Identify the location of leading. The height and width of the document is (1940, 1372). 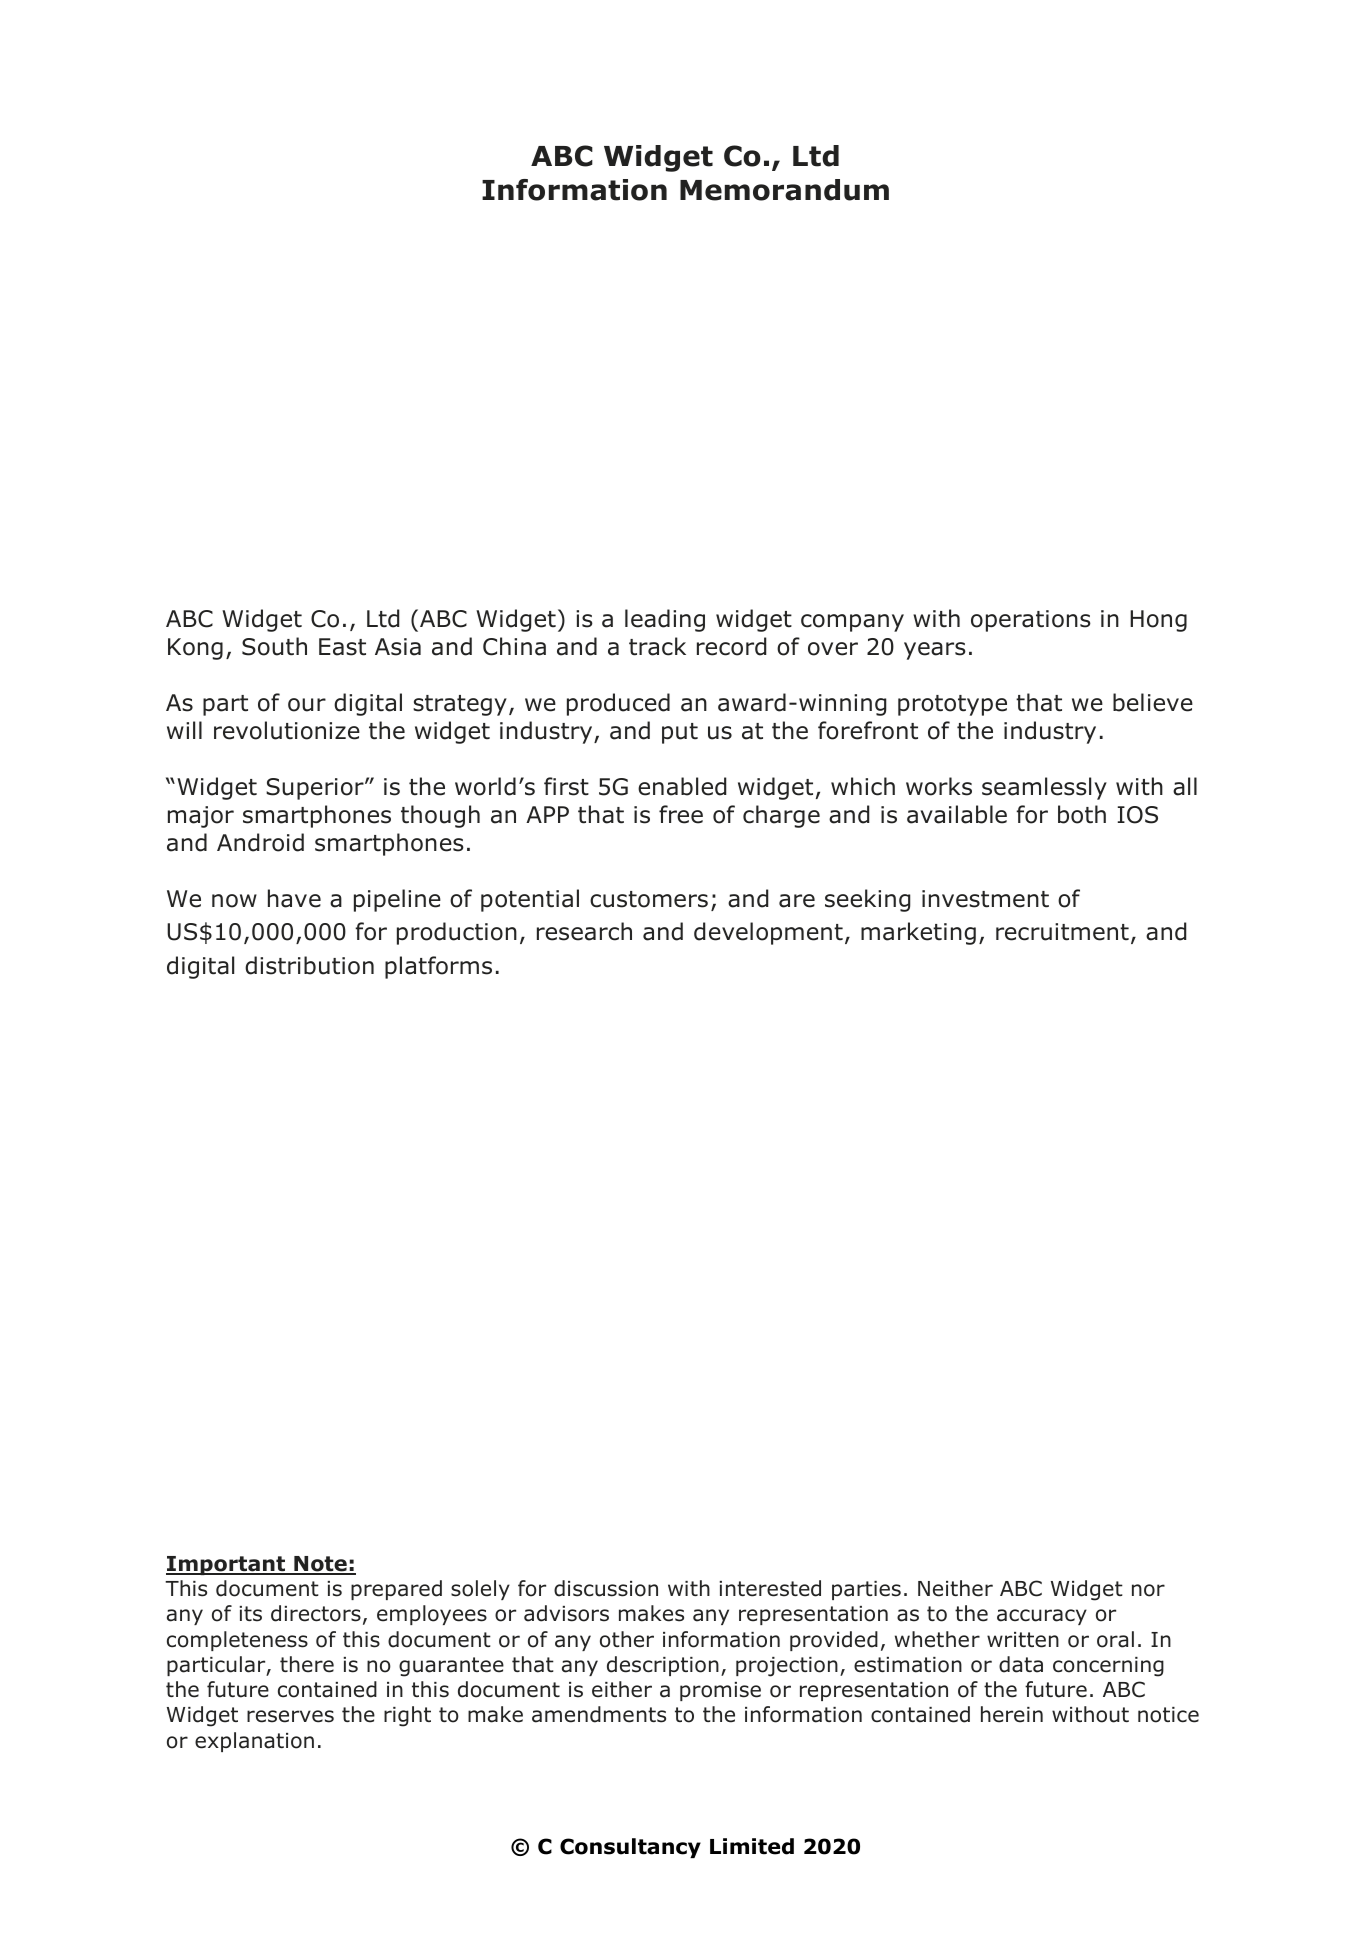
(665, 620).
